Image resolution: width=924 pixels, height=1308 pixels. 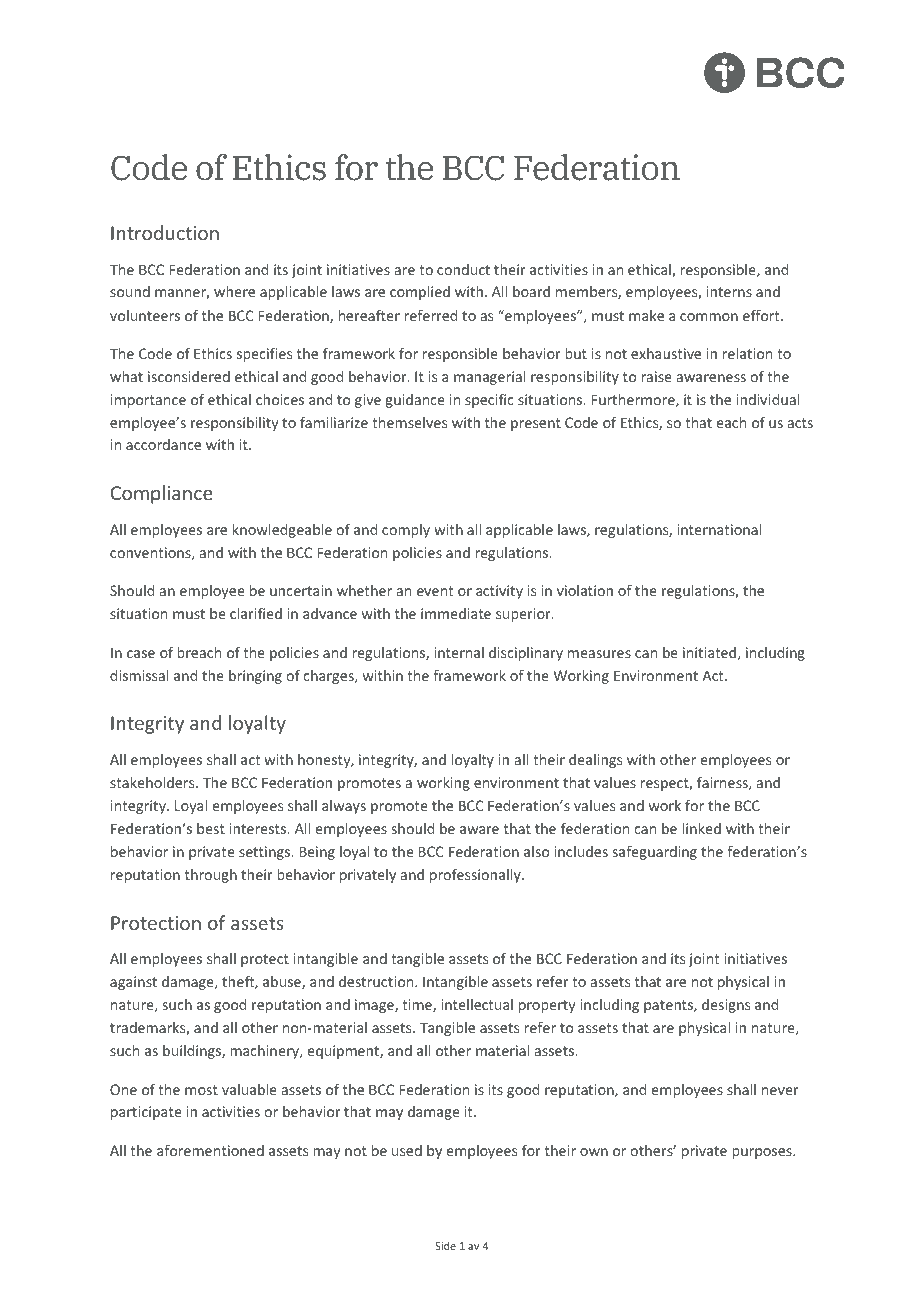 What do you see at coordinates (282, 531) in the screenshot?
I see `knowledgeable` at bounding box center [282, 531].
